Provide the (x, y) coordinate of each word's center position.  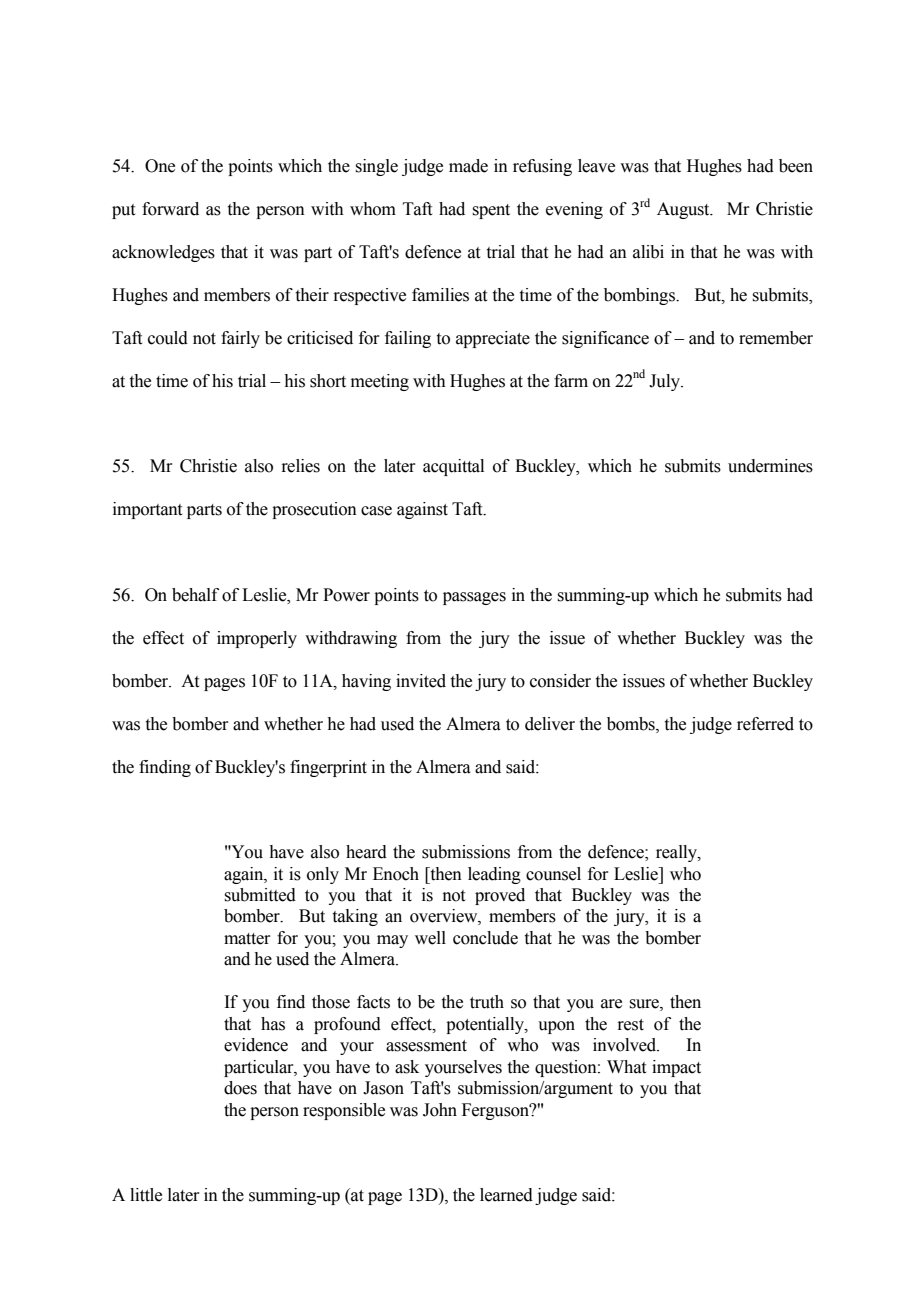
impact (676, 1068)
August (684, 210)
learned (506, 1195)
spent (491, 211)
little (146, 1195)
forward (170, 209)
